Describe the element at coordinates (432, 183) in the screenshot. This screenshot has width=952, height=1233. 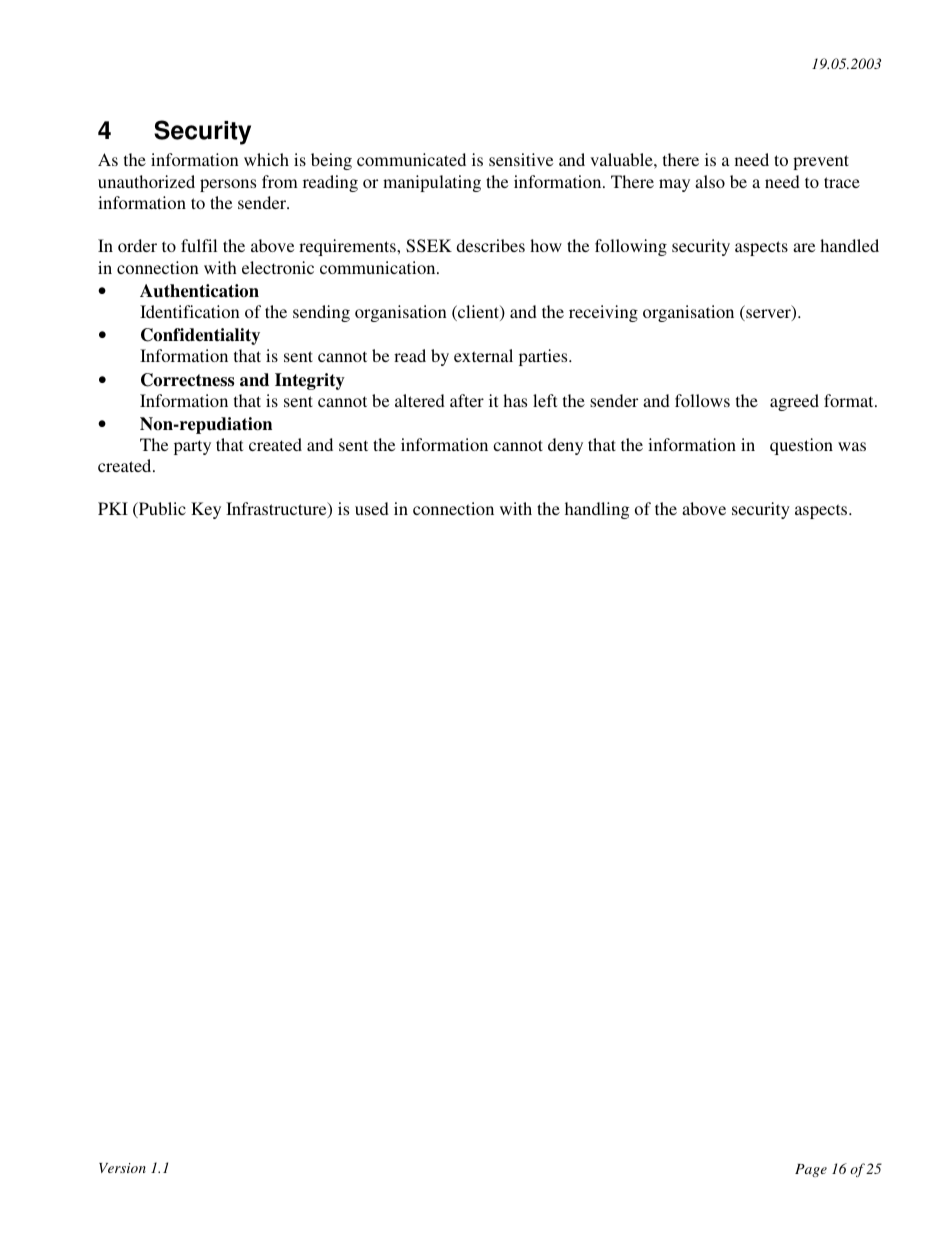
I see `manipulating` at that location.
